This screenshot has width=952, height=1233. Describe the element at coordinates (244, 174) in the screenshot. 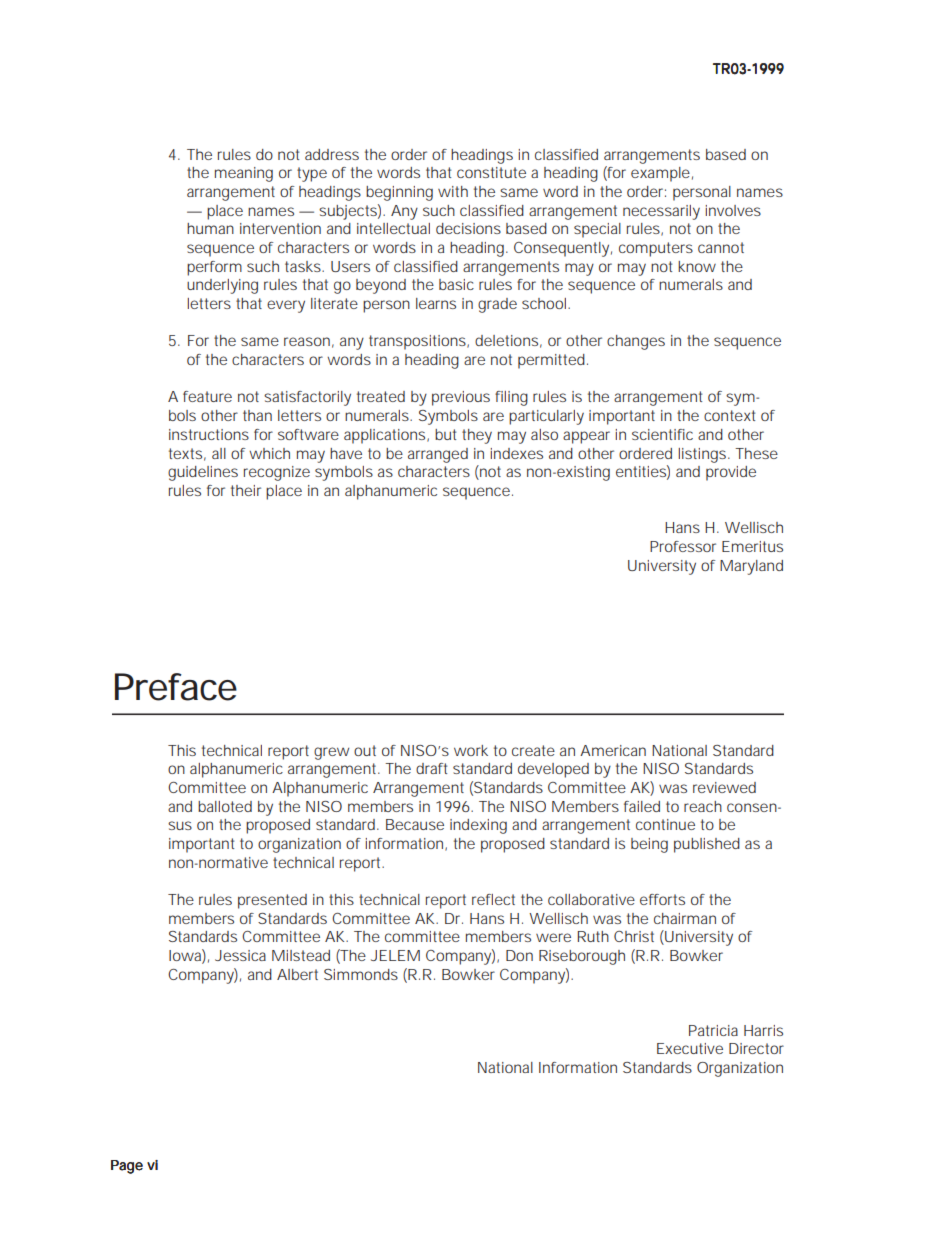

I see `meaning` at that location.
